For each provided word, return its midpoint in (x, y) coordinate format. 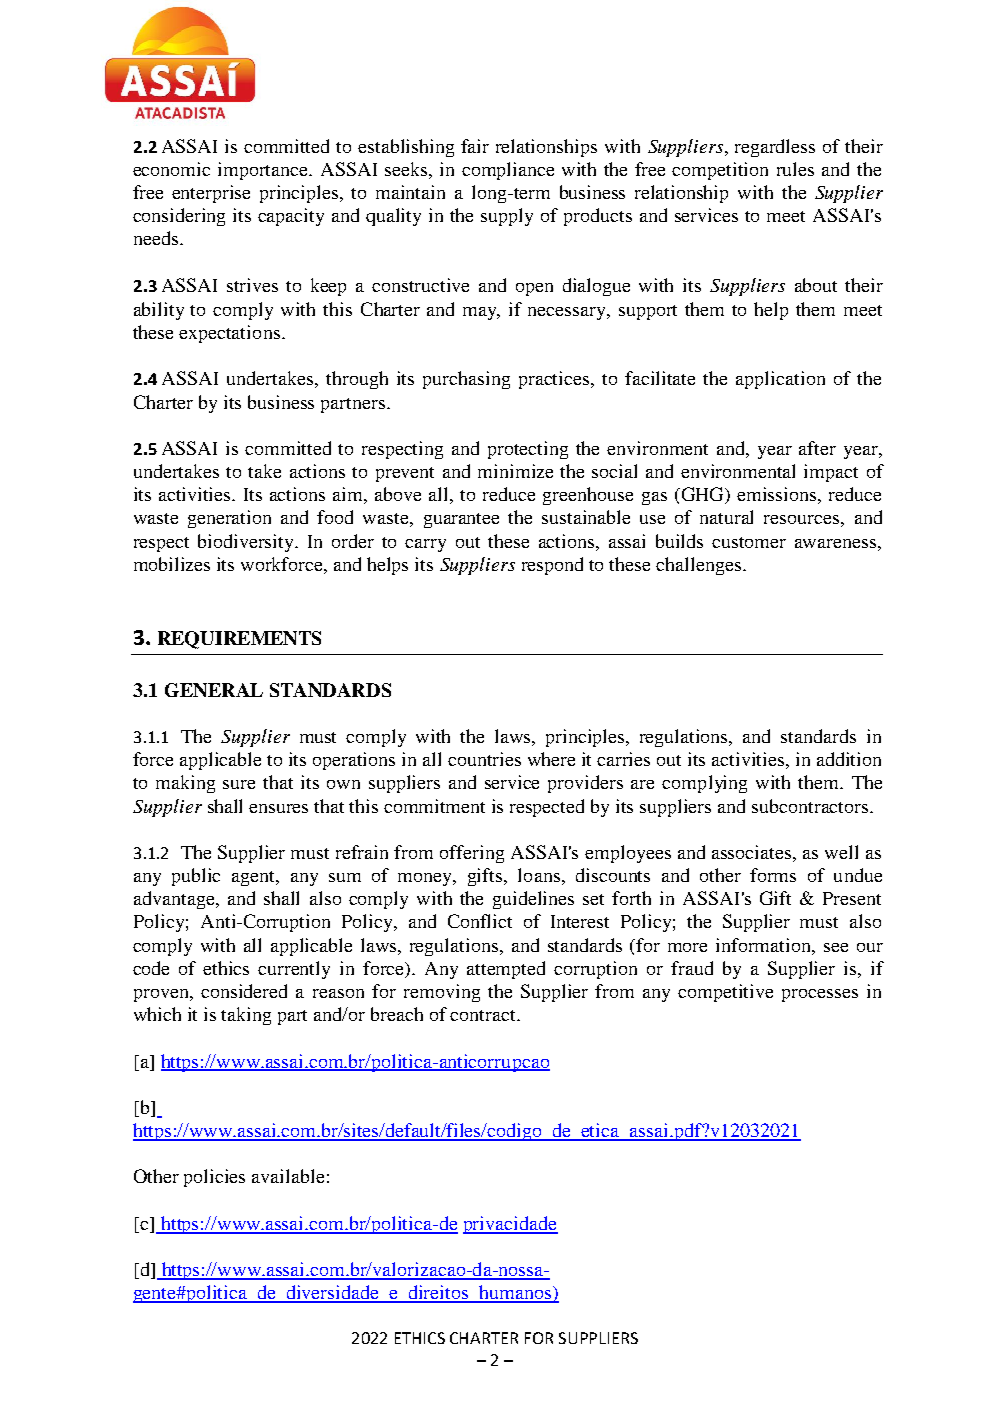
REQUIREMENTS (239, 640)
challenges (698, 566)
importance (264, 171)
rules (795, 169)
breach (397, 1014)
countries (484, 759)
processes (820, 995)
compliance (508, 171)
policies (214, 1178)
